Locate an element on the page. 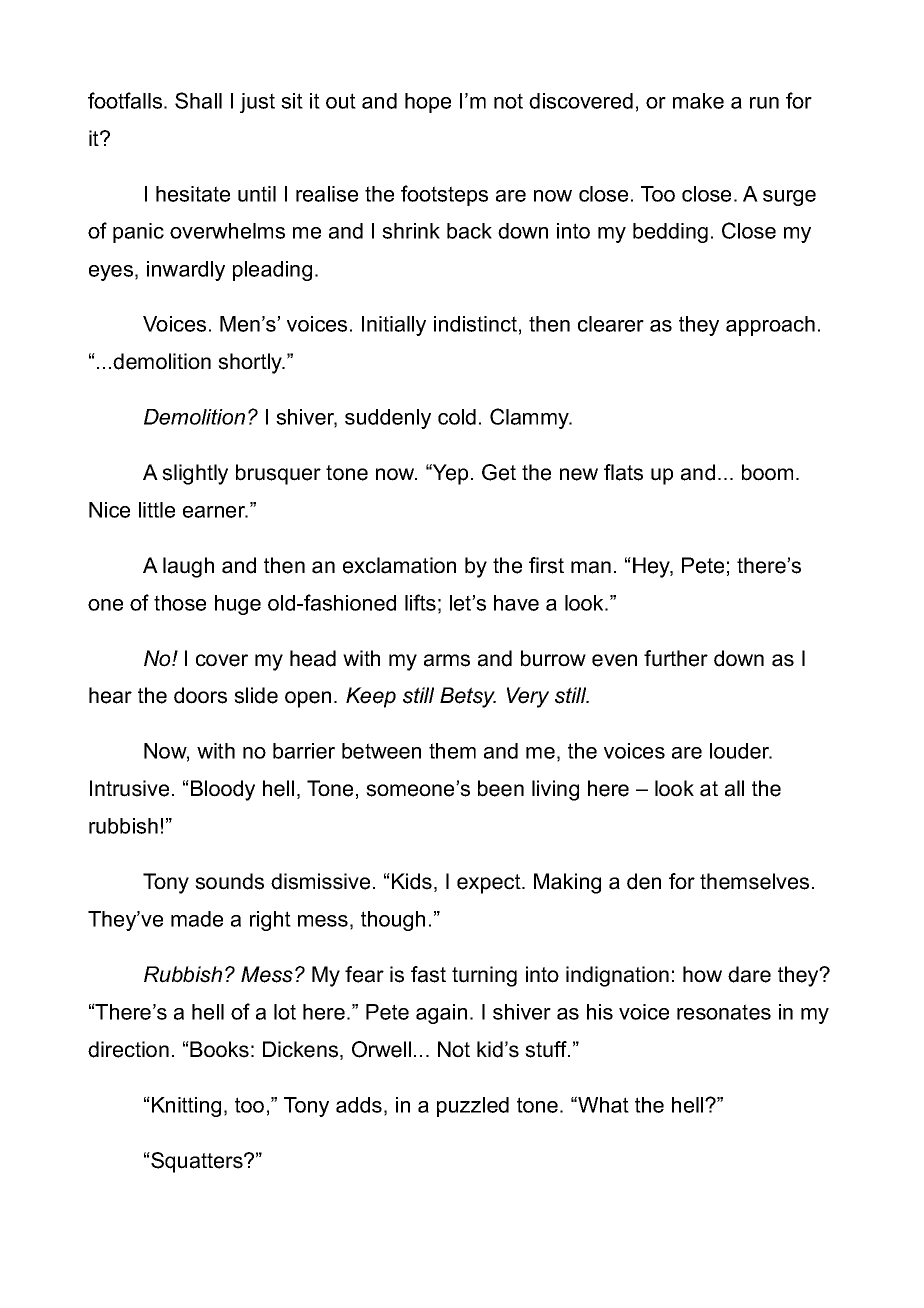 Image resolution: width=924 pixels, height=1308 pixels. make is located at coordinates (698, 101).
